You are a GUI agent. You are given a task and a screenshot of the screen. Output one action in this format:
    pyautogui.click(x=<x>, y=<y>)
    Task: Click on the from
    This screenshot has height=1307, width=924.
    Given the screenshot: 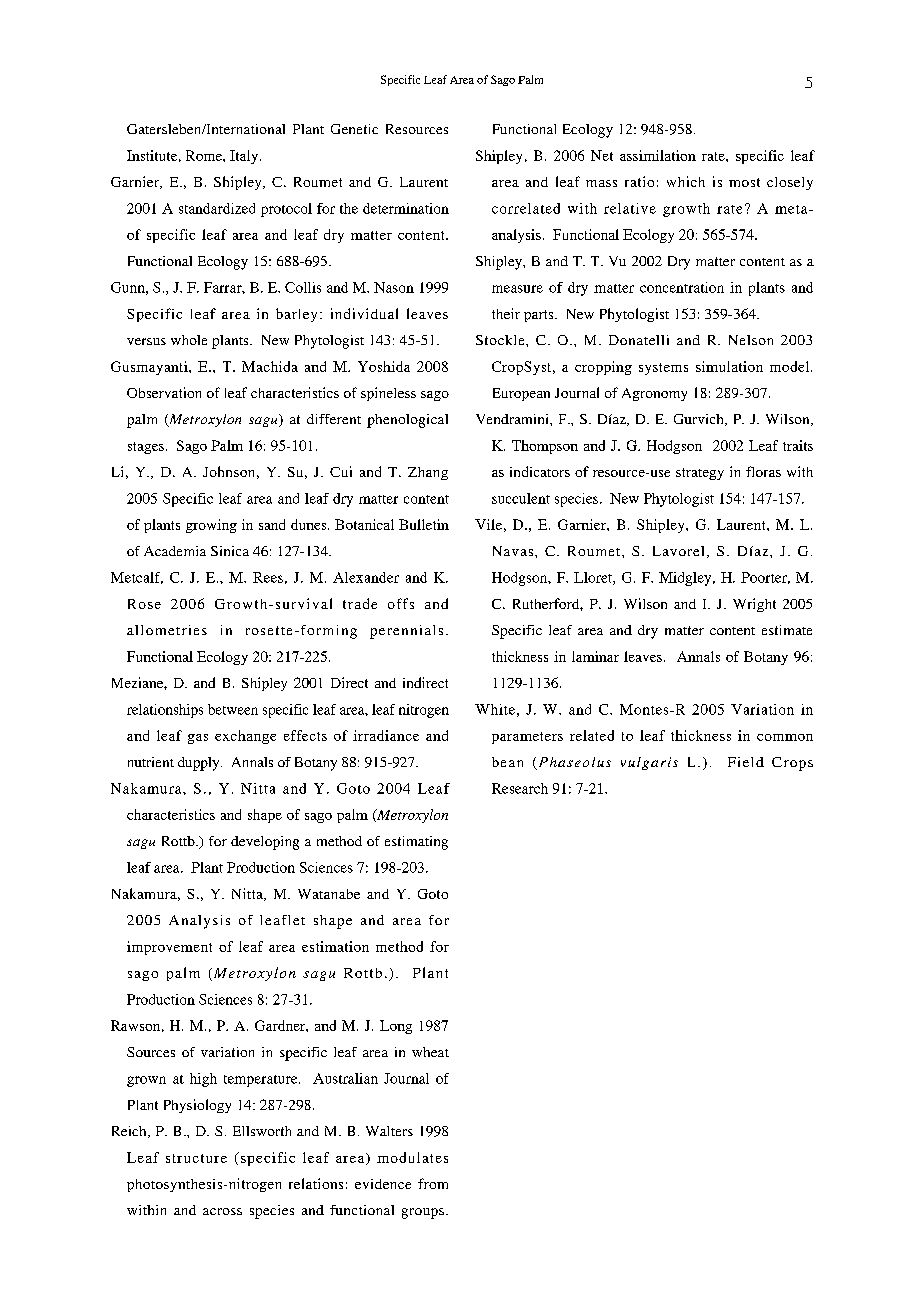 What is the action you would take?
    pyautogui.click(x=433, y=1183)
